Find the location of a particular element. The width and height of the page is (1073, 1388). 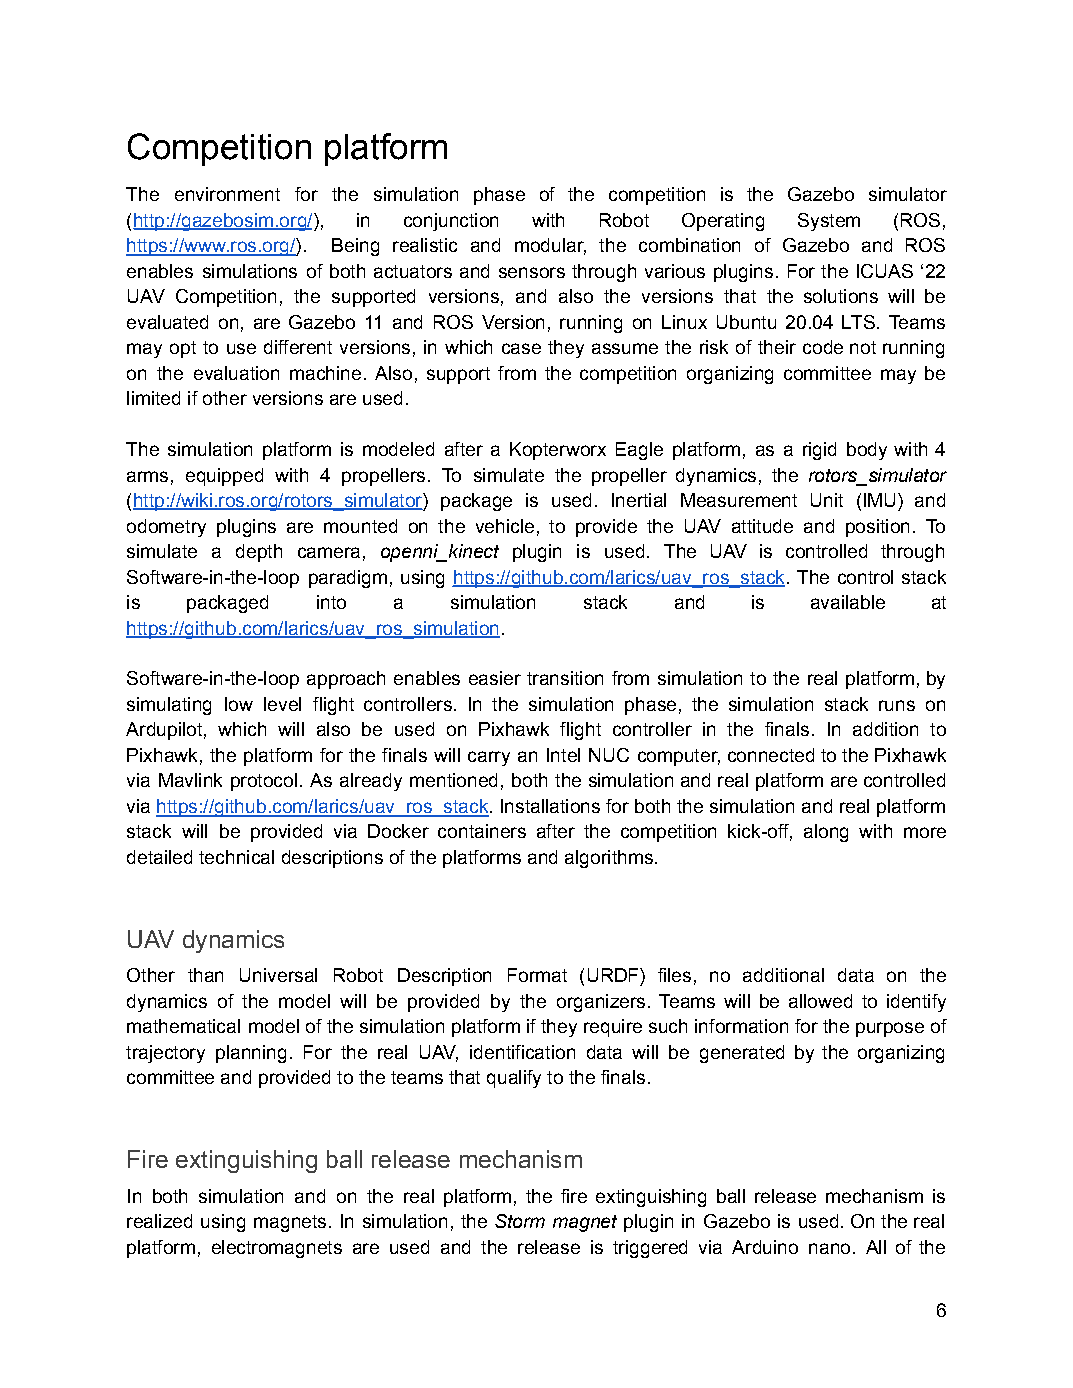

into is located at coordinates (331, 602).
